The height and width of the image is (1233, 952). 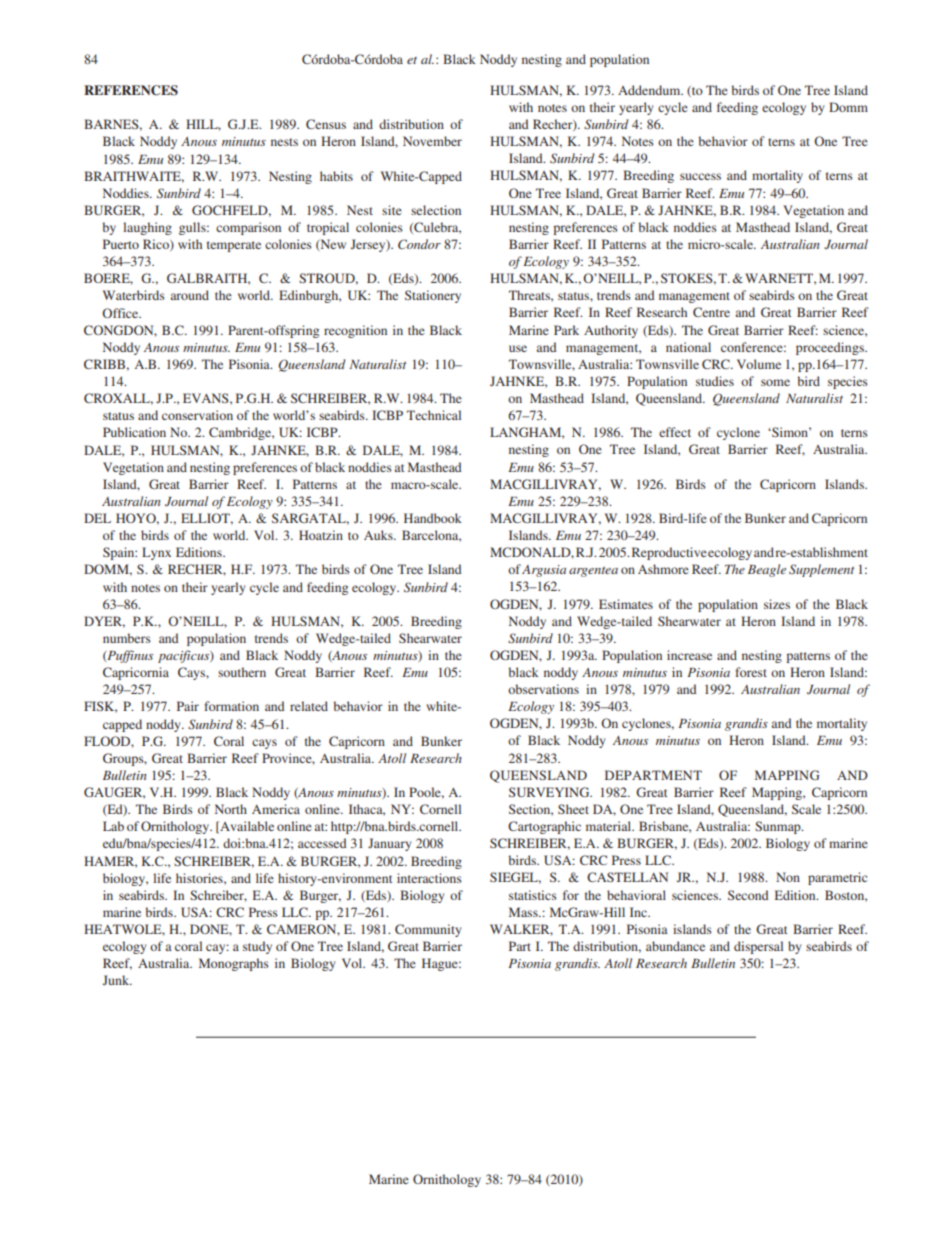 What do you see at coordinates (188, 706) in the image?
I see `Pair` at bounding box center [188, 706].
